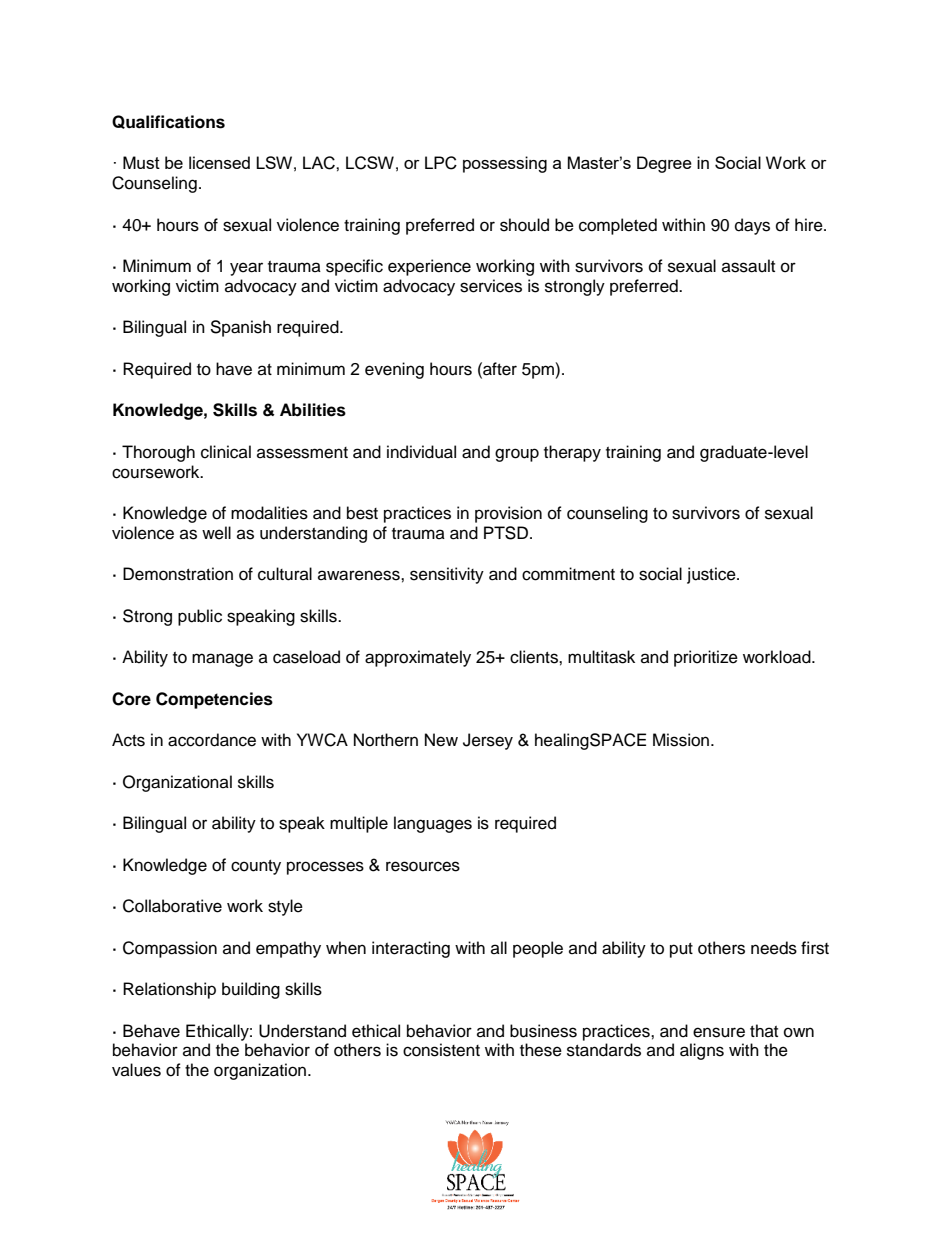 This screenshot has height=1233, width=952. What do you see at coordinates (212, 740) in the screenshot?
I see `accordance` at bounding box center [212, 740].
